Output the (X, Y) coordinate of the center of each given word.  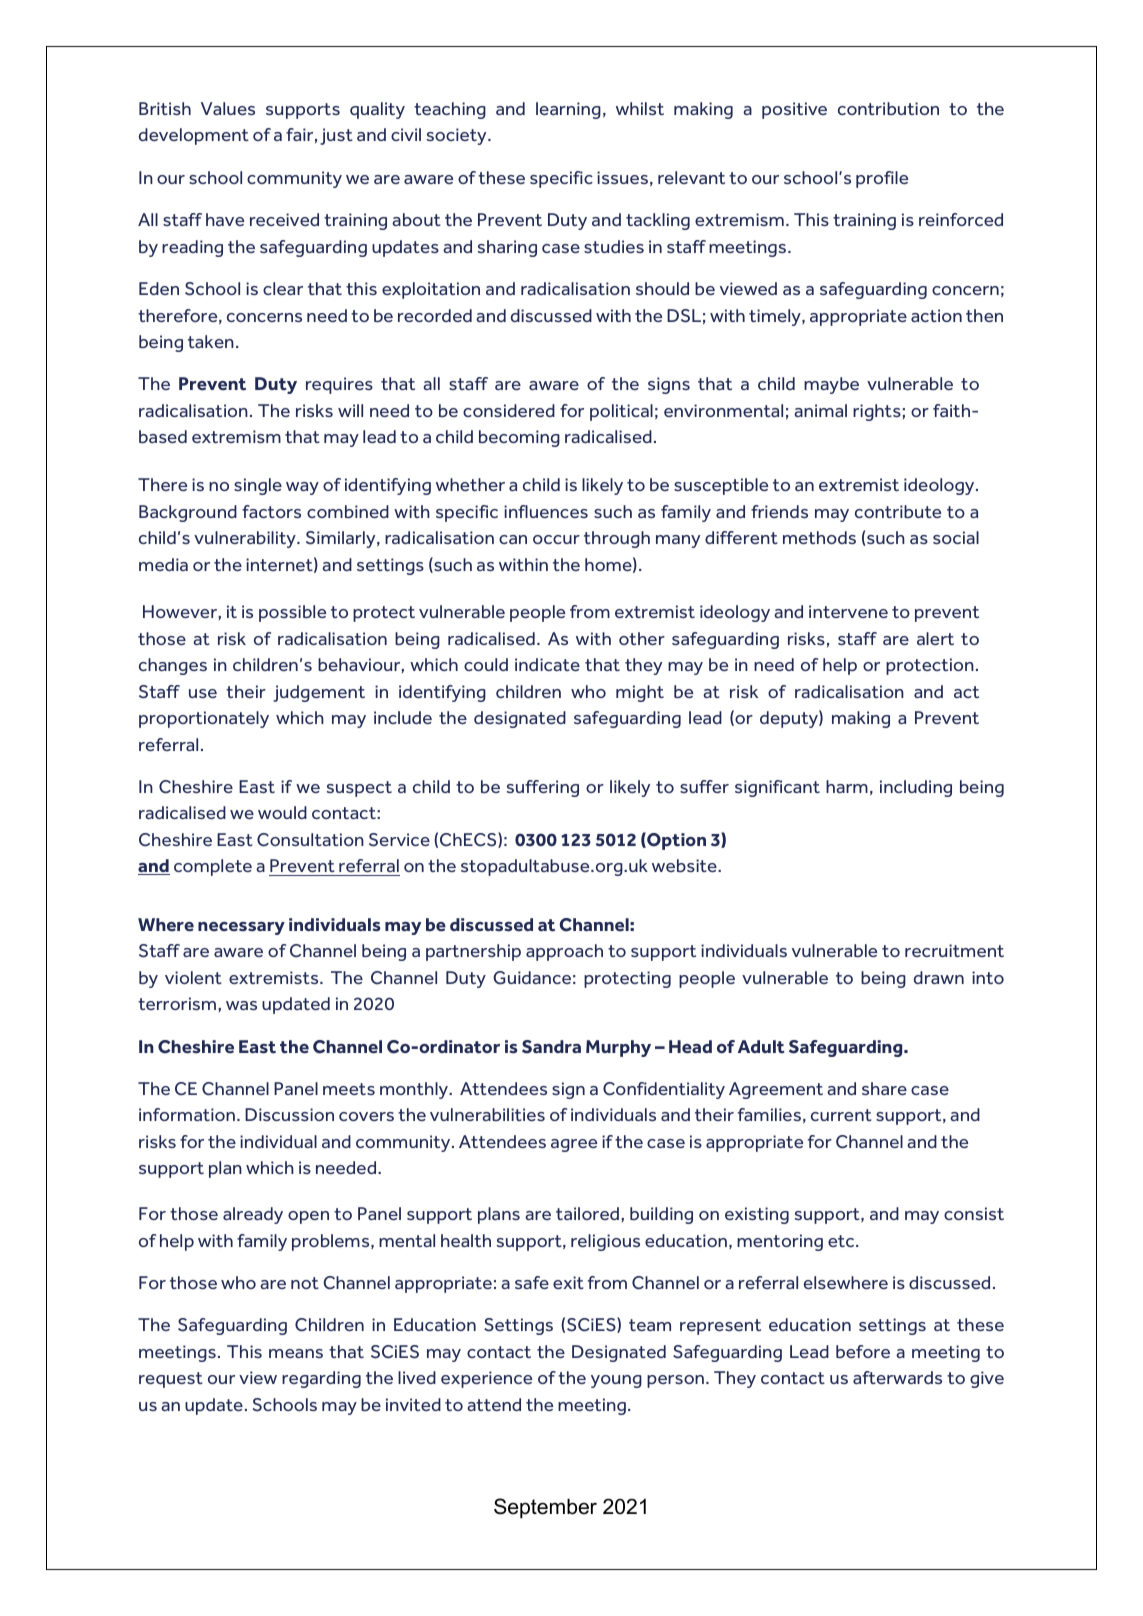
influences (546, 511)
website (685, 865)
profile (882, 179)
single (258, 486)
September (545, 1508)
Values (228, 108)
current (841, 1115)
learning (568, 110)
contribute (898, 511)
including (916, 788)
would (282, 812)
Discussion (289, 1114)
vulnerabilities (487, 1114)
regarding (321, 1379)
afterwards (897, 1377)
